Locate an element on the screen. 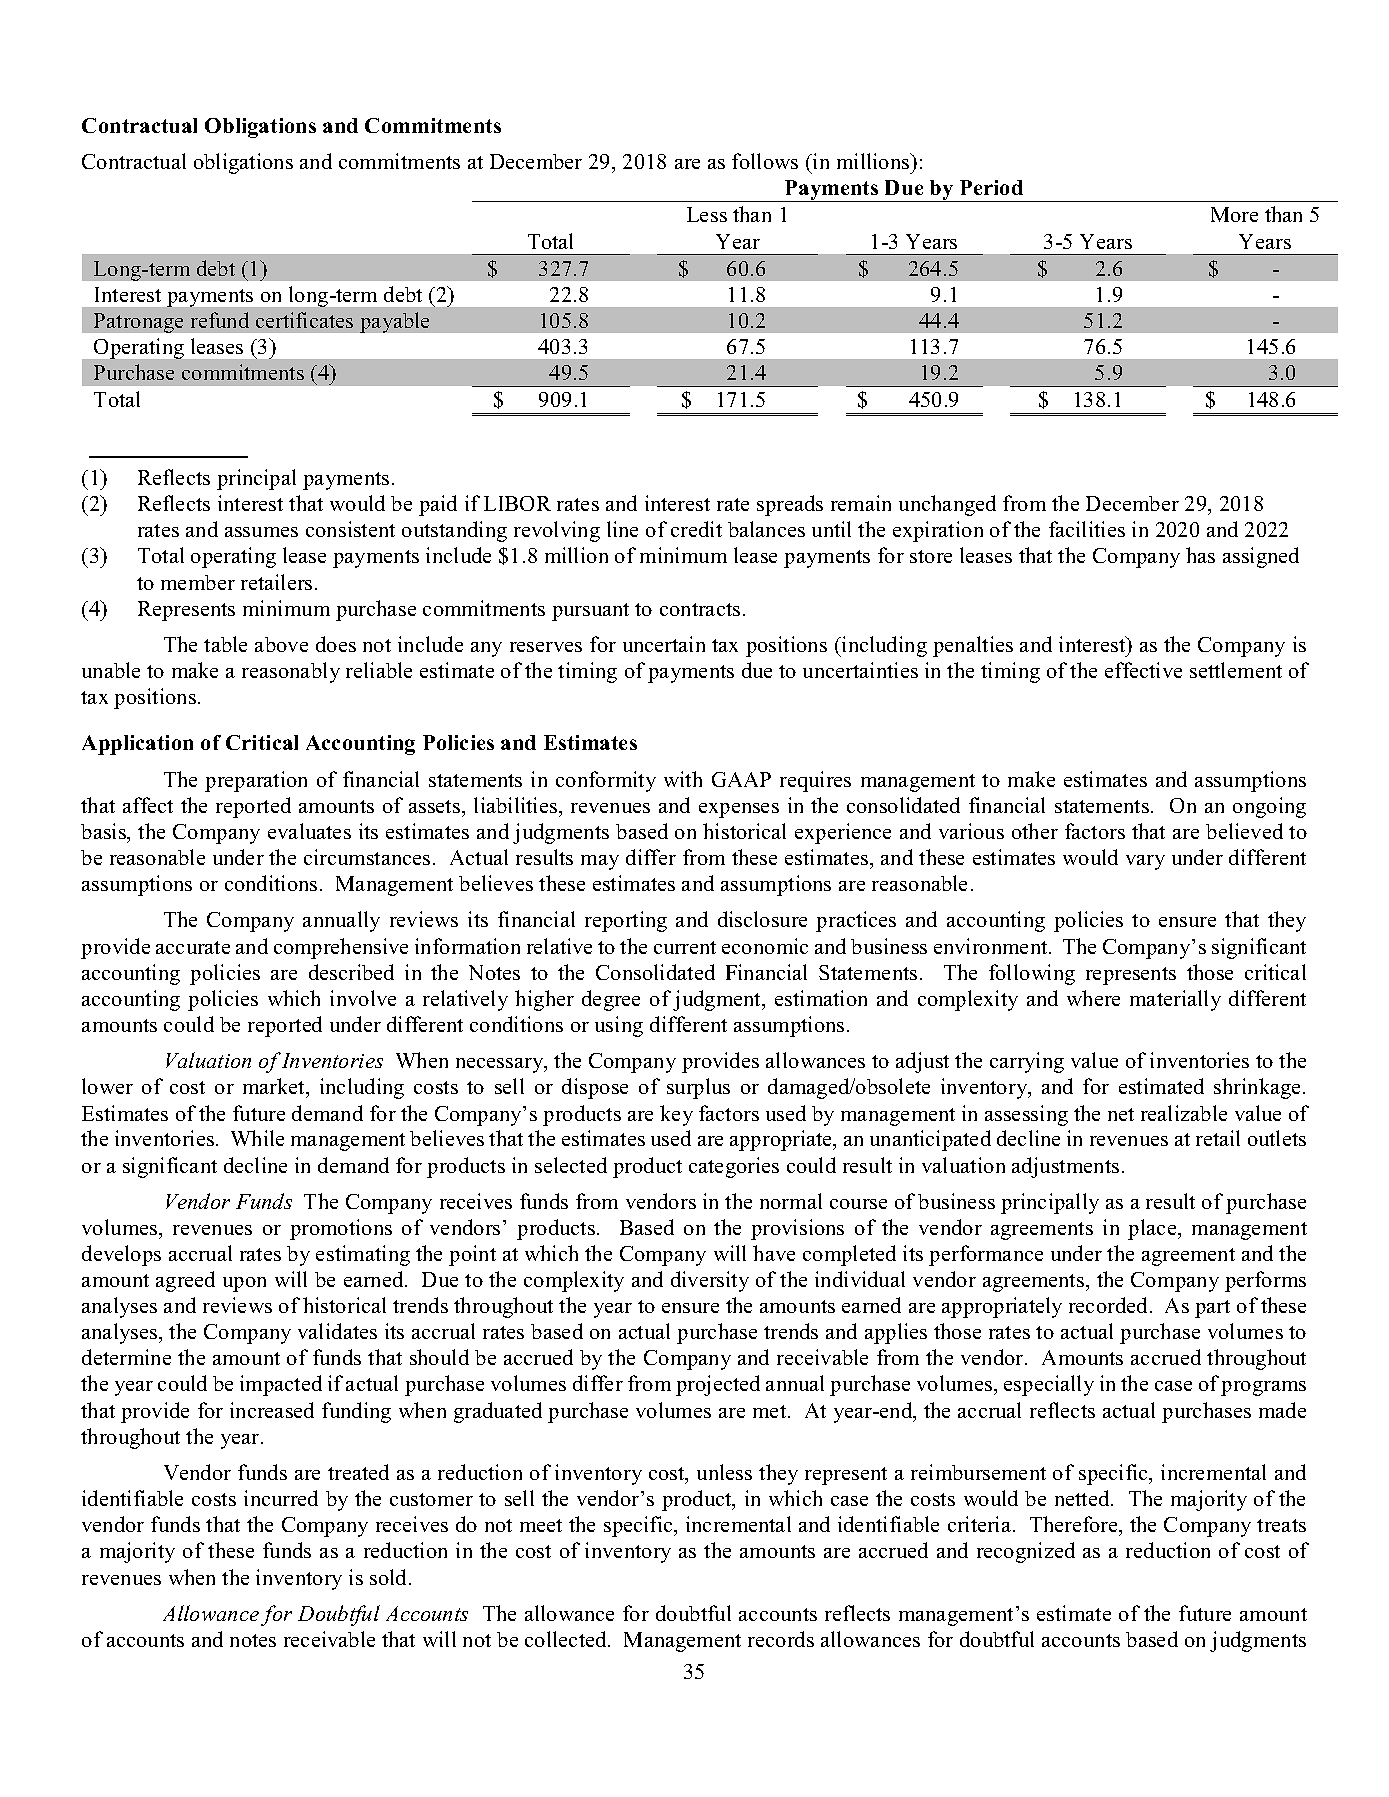 This screenshot has height=1797, width=1389. comprehensive is located at coordinates (341, 948).
